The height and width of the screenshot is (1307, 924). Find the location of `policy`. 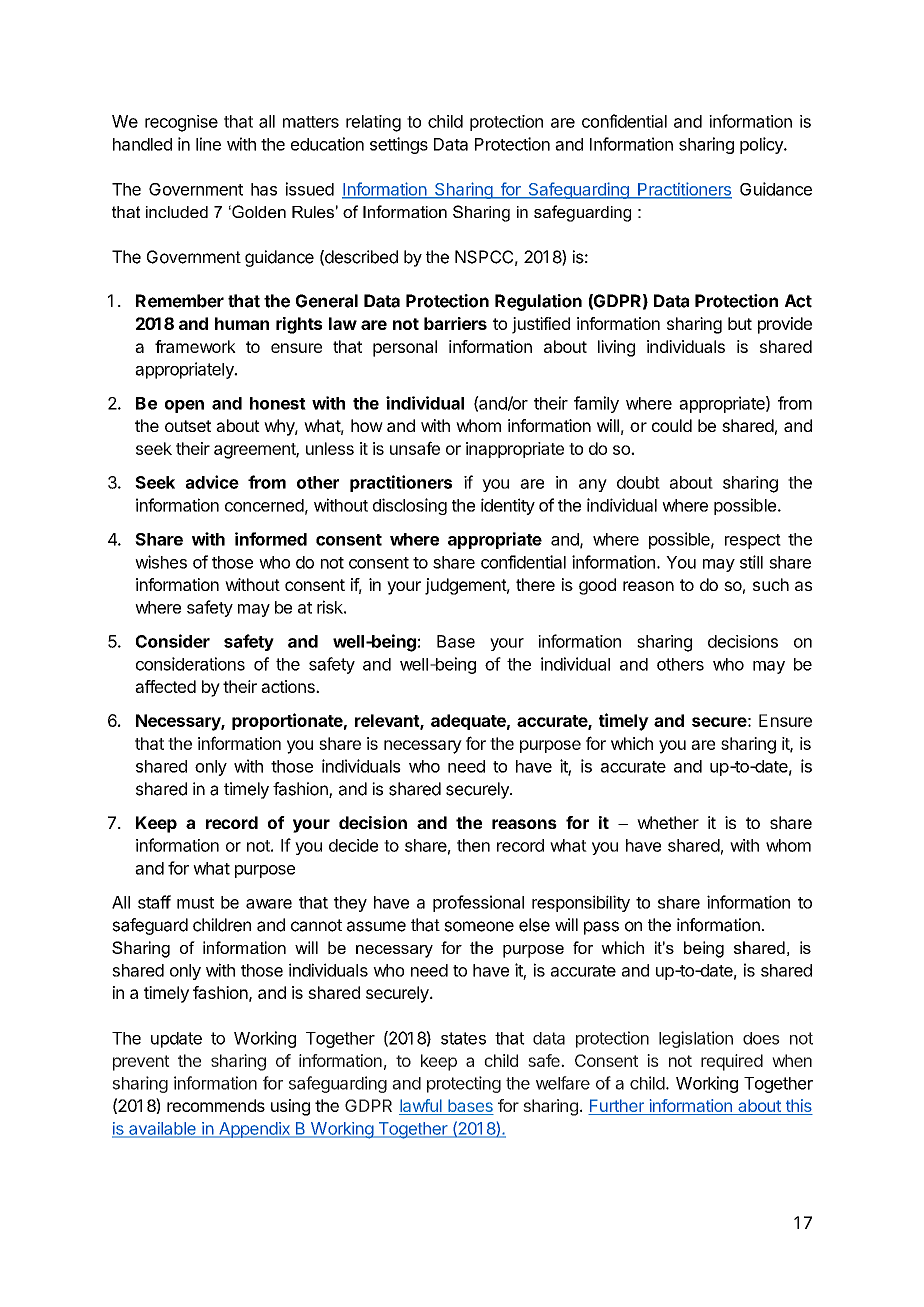

policy is located at coordinates (762, 145).
